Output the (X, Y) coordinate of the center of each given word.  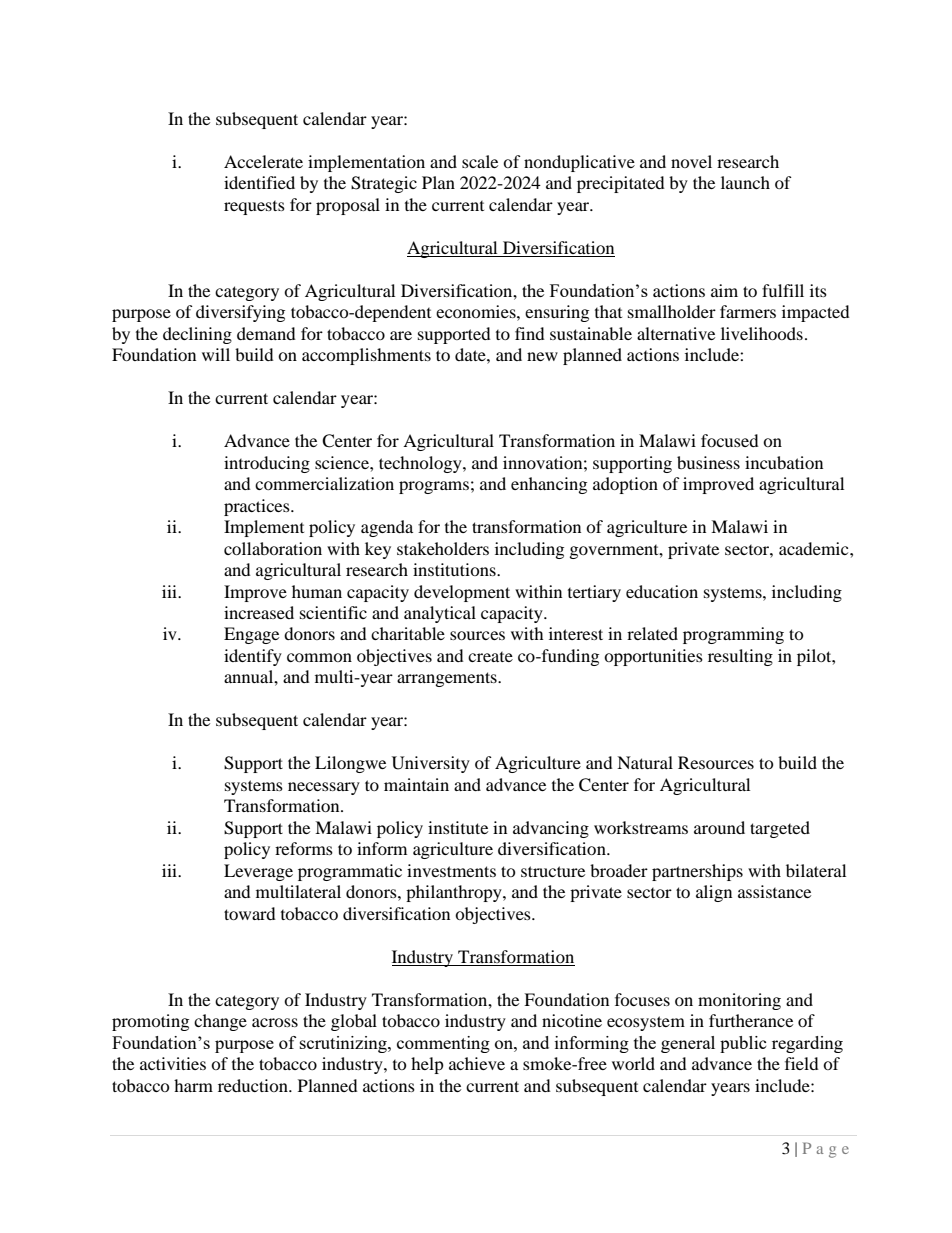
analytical (440, 614)
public (743, 1044)
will (216, 354)
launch (745, 182)
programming (733, 635)
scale (480, 161)
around (719, 827)
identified (259, 182)
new (542, 356)
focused (730, 440)
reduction (254, 1085)
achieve (477, 1063)
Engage (251, 635)
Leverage (258, 872)
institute (458, 827)
